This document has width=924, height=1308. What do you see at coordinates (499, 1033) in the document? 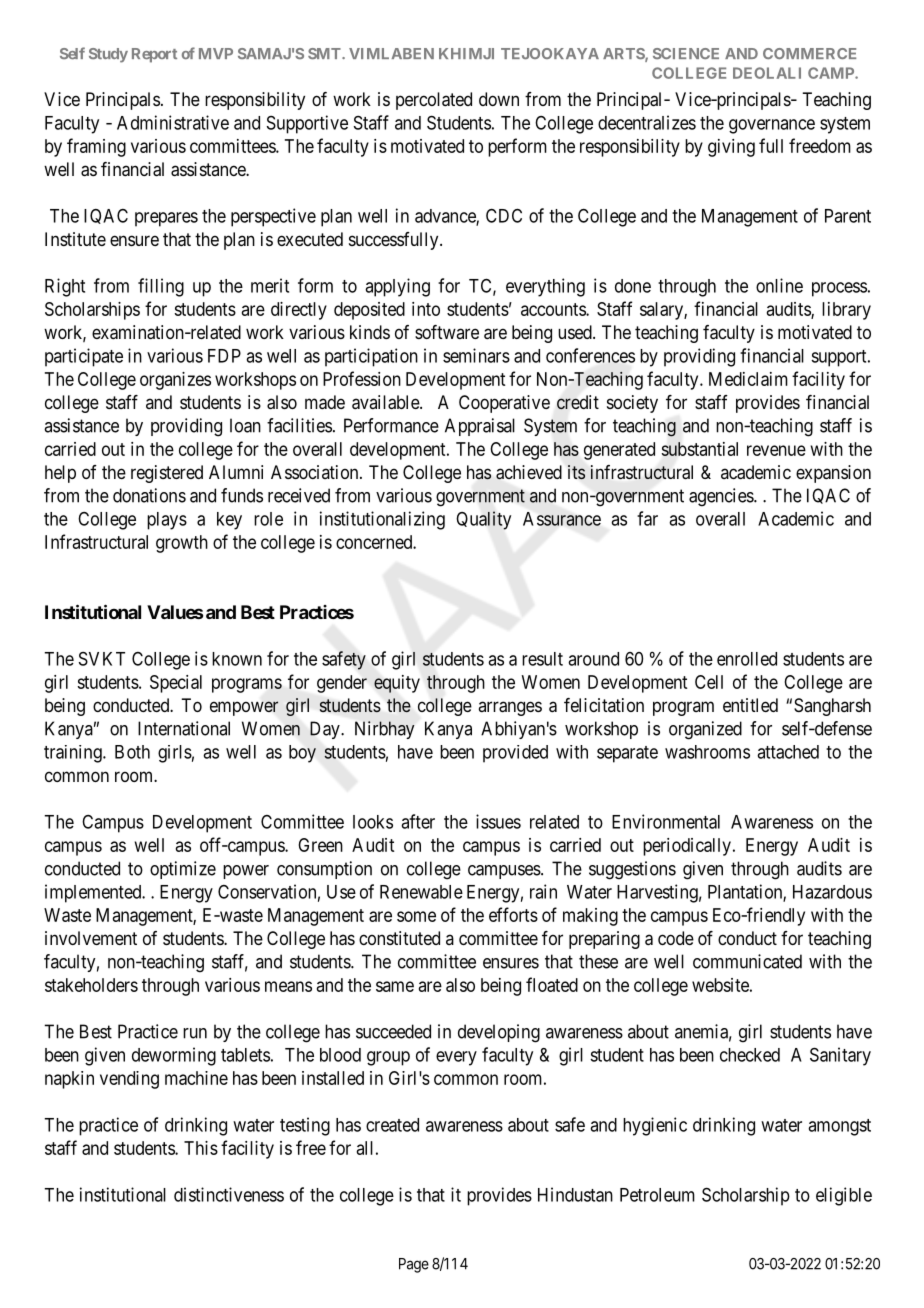
I see `developing` at bounding box center [499, 1033].
